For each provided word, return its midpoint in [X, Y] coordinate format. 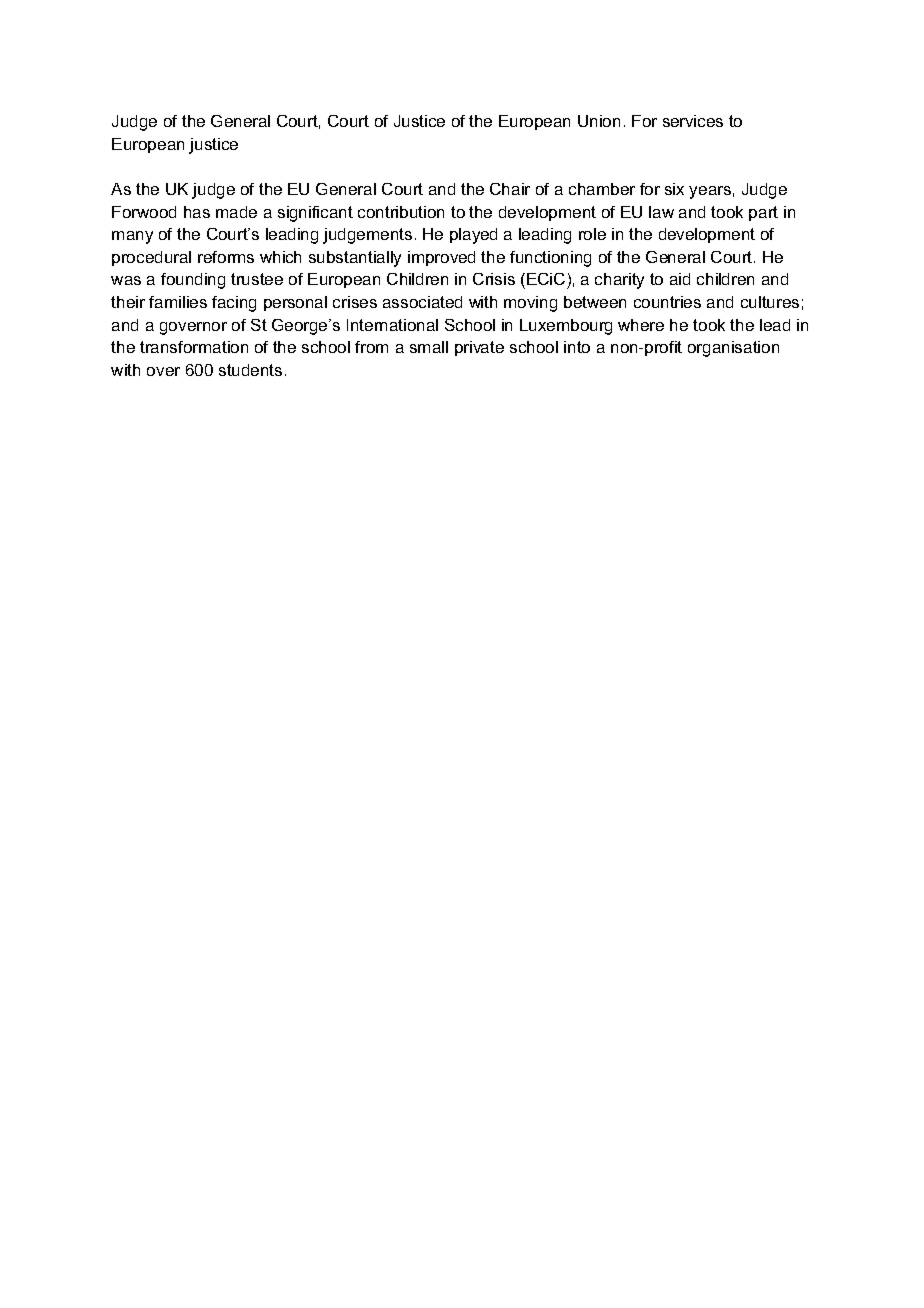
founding [193, 281]
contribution [401, 212]
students [250, 370]
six [674, 189]
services [693, 121]
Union [599, 121]
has [197, 212]
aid [680, 279]
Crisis [494, 279]
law [661, 212]
